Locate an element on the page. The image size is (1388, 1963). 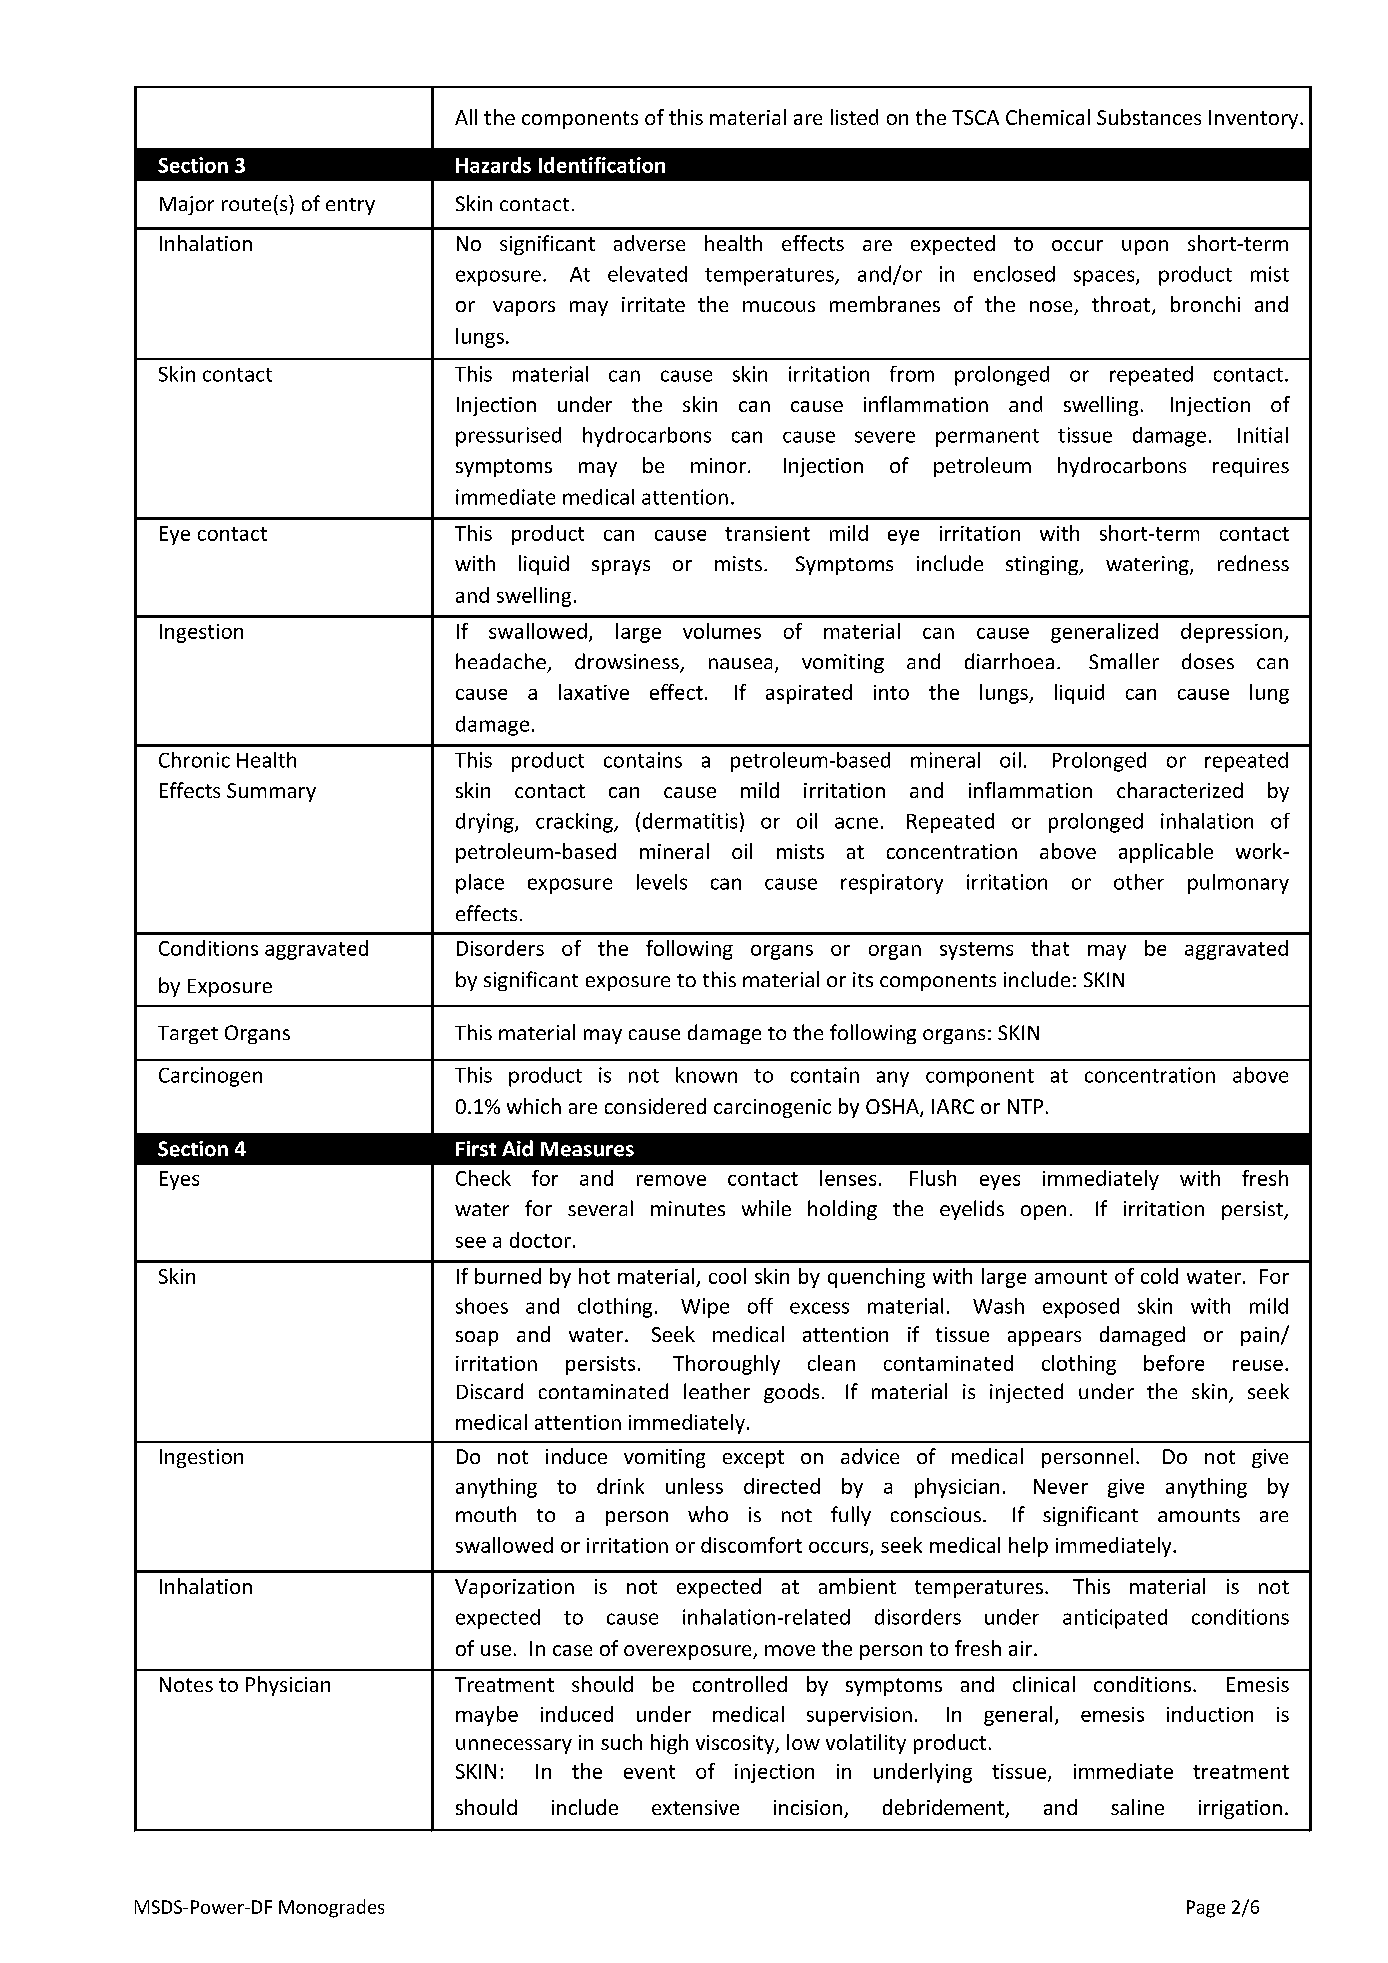
Substances is located at coordinates (1149, 117).
